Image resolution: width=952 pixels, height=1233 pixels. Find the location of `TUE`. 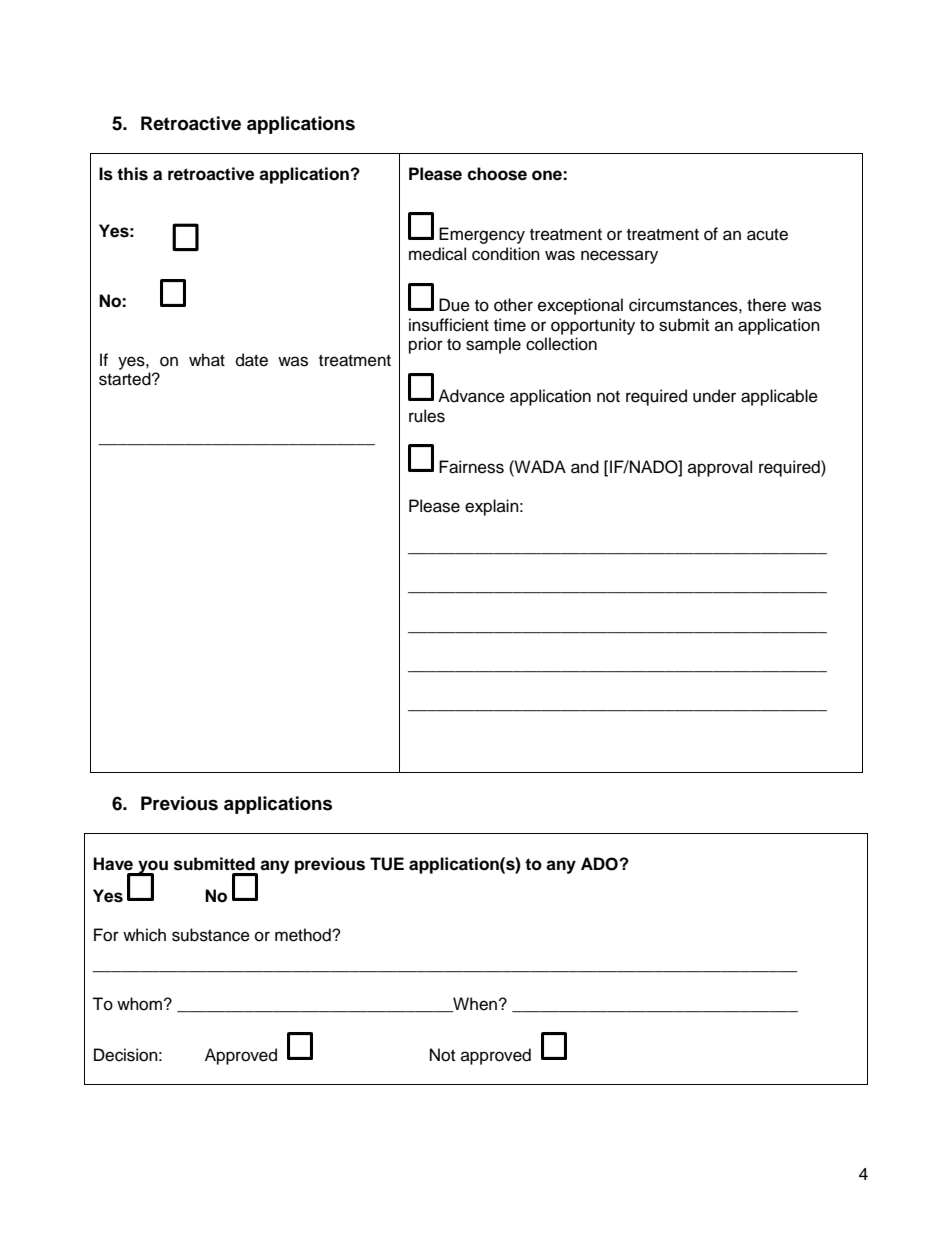

TUE is located at coordinates (387, 864).
